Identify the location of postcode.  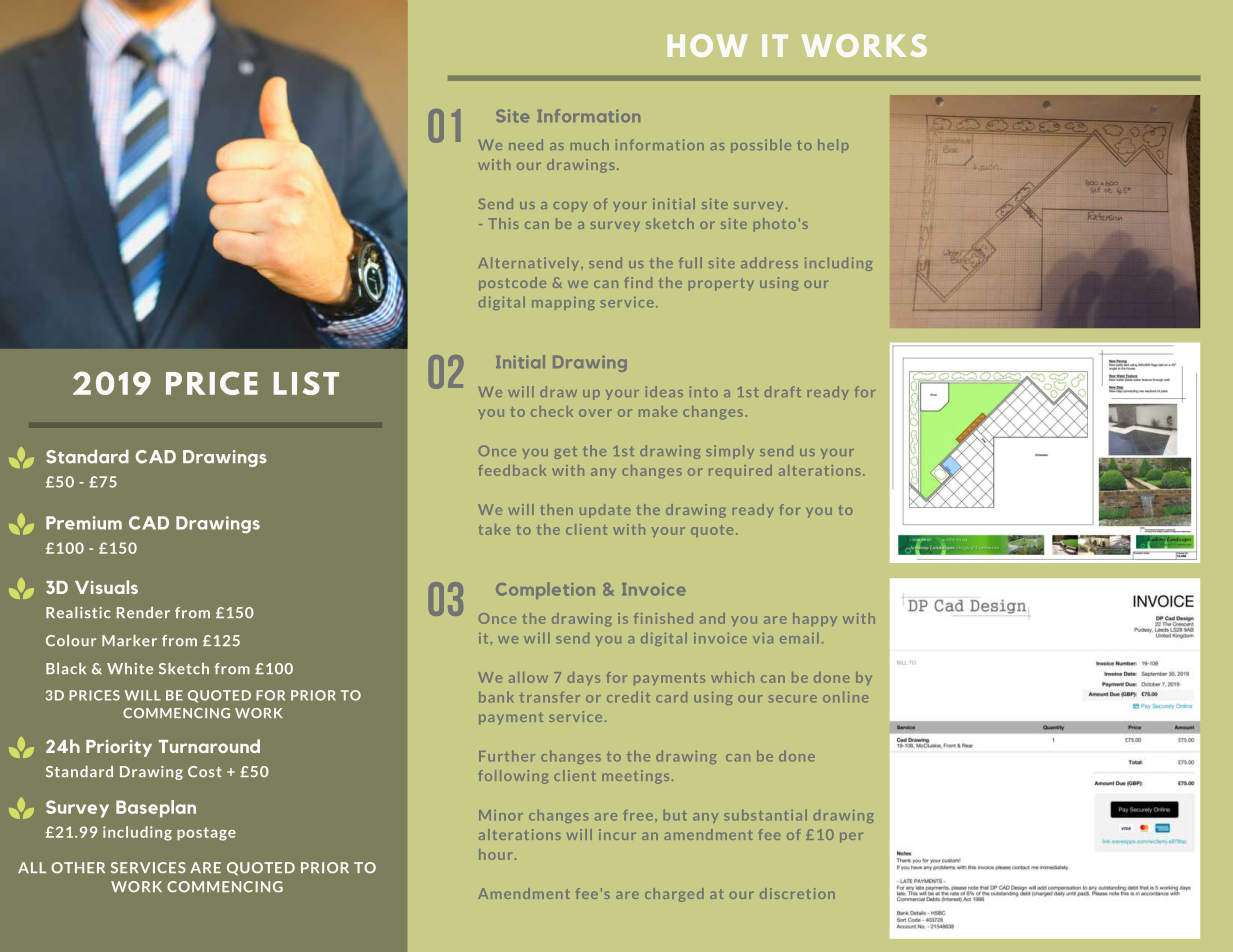
(512, 284).
